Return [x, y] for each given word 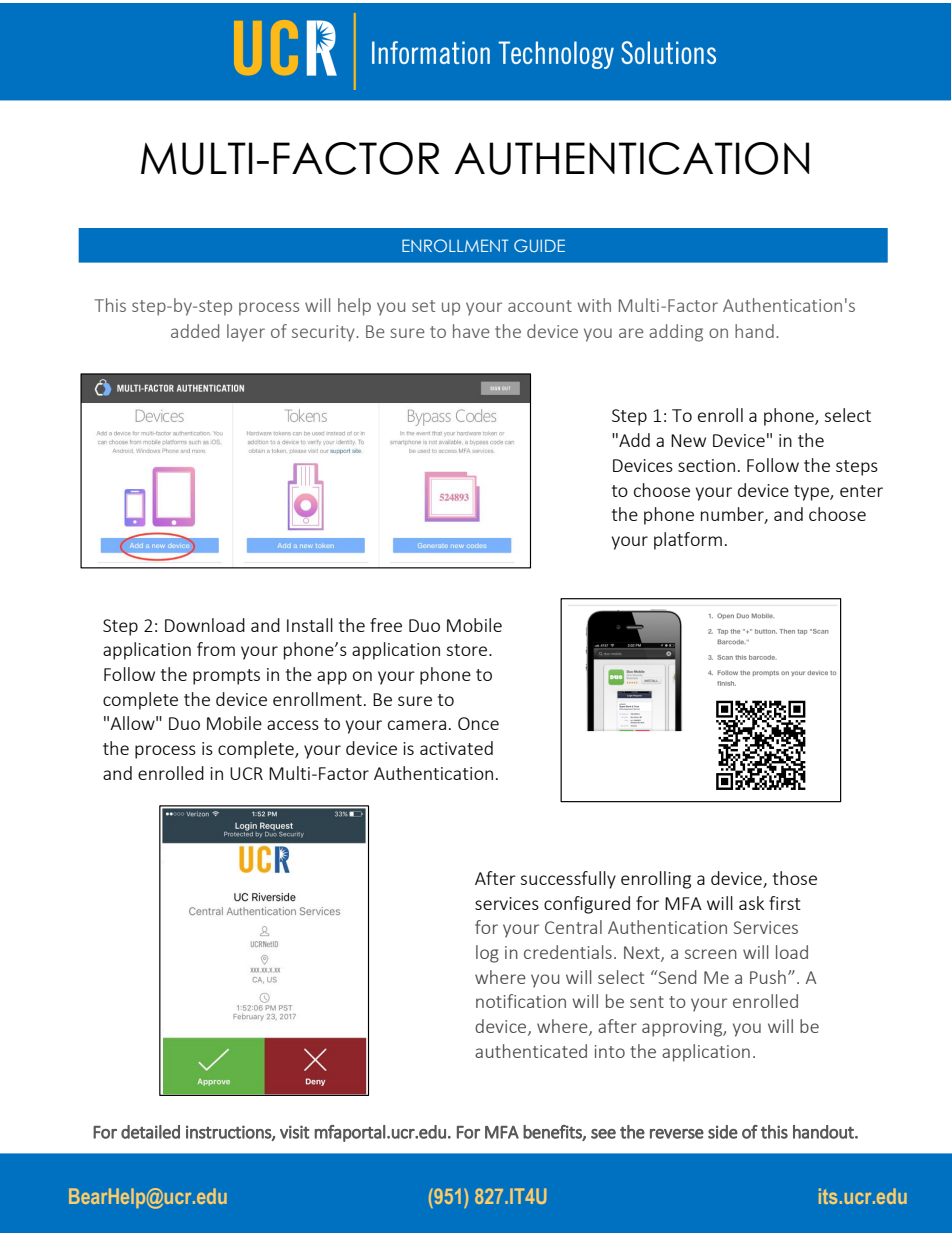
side [723, 1132]
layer [246, 333]
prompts [226, 677]
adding [676, 333]
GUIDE [539, 245]
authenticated [531, 1051]
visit [295, 1132]
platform [688, 541]
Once [478, 723]
